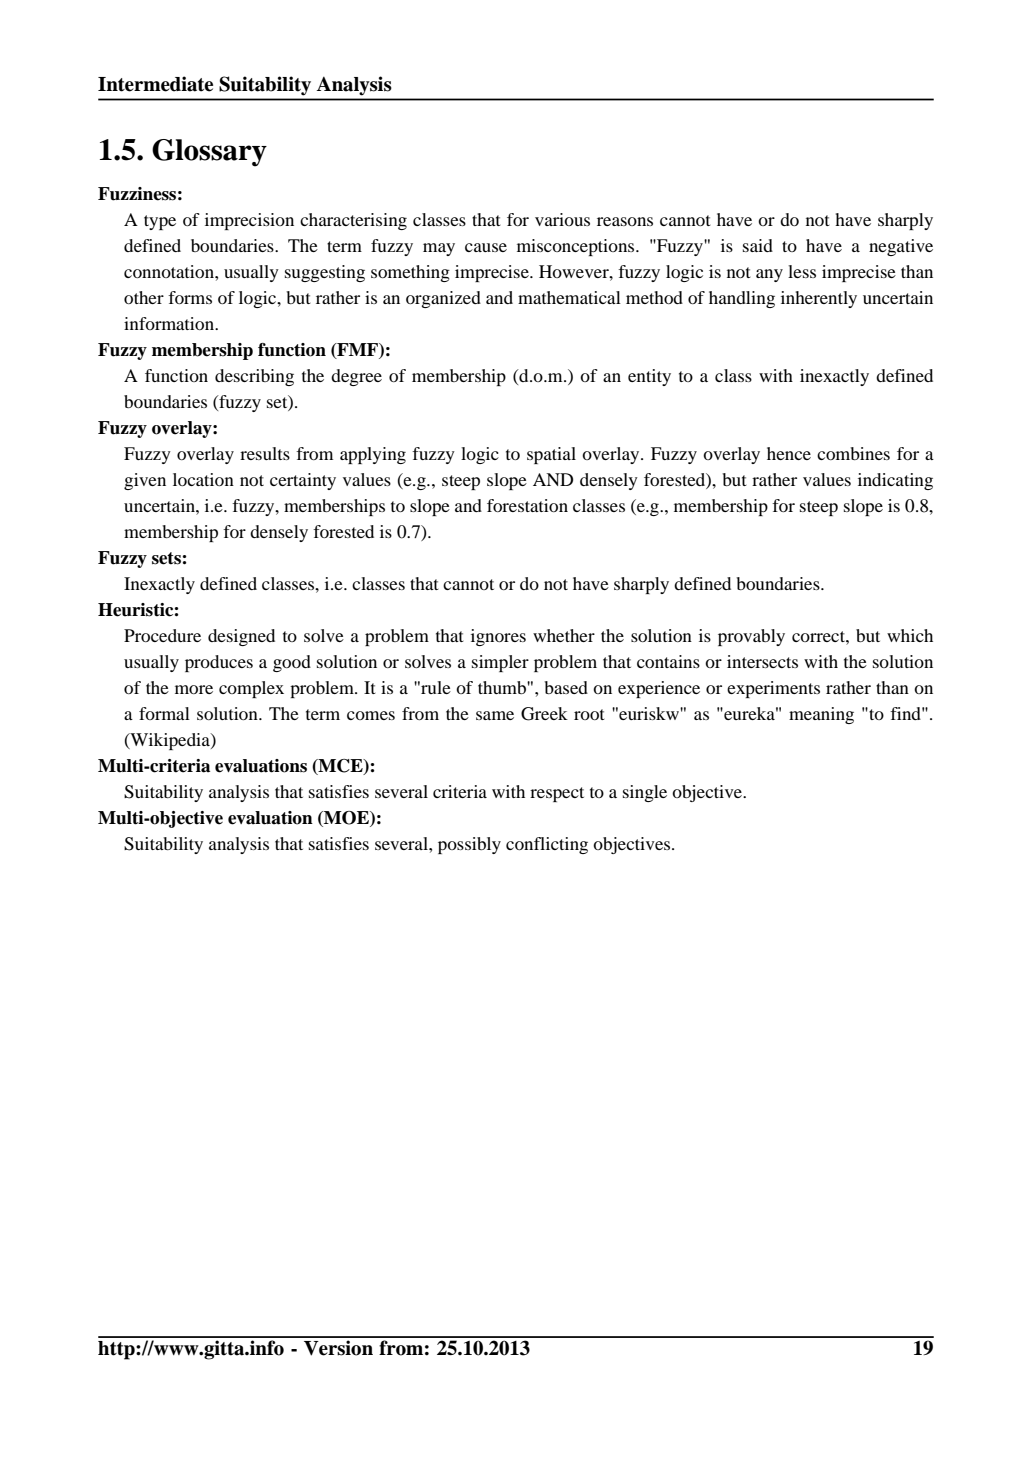  Describe the element at coordinates (209, 153) in the image. I see `Glossary` at that location.
